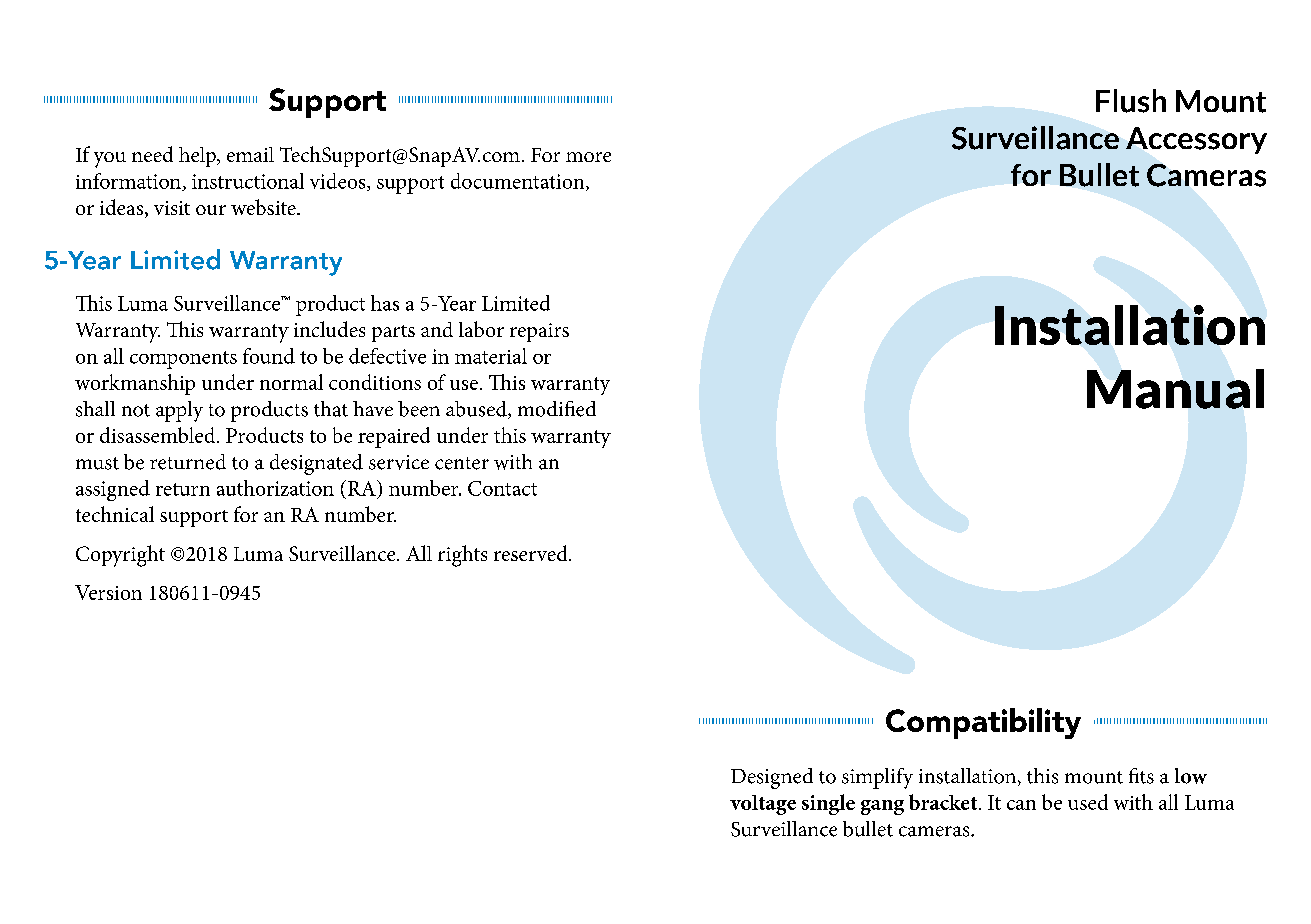  I want to click on Manual, so click(1175, 389).
